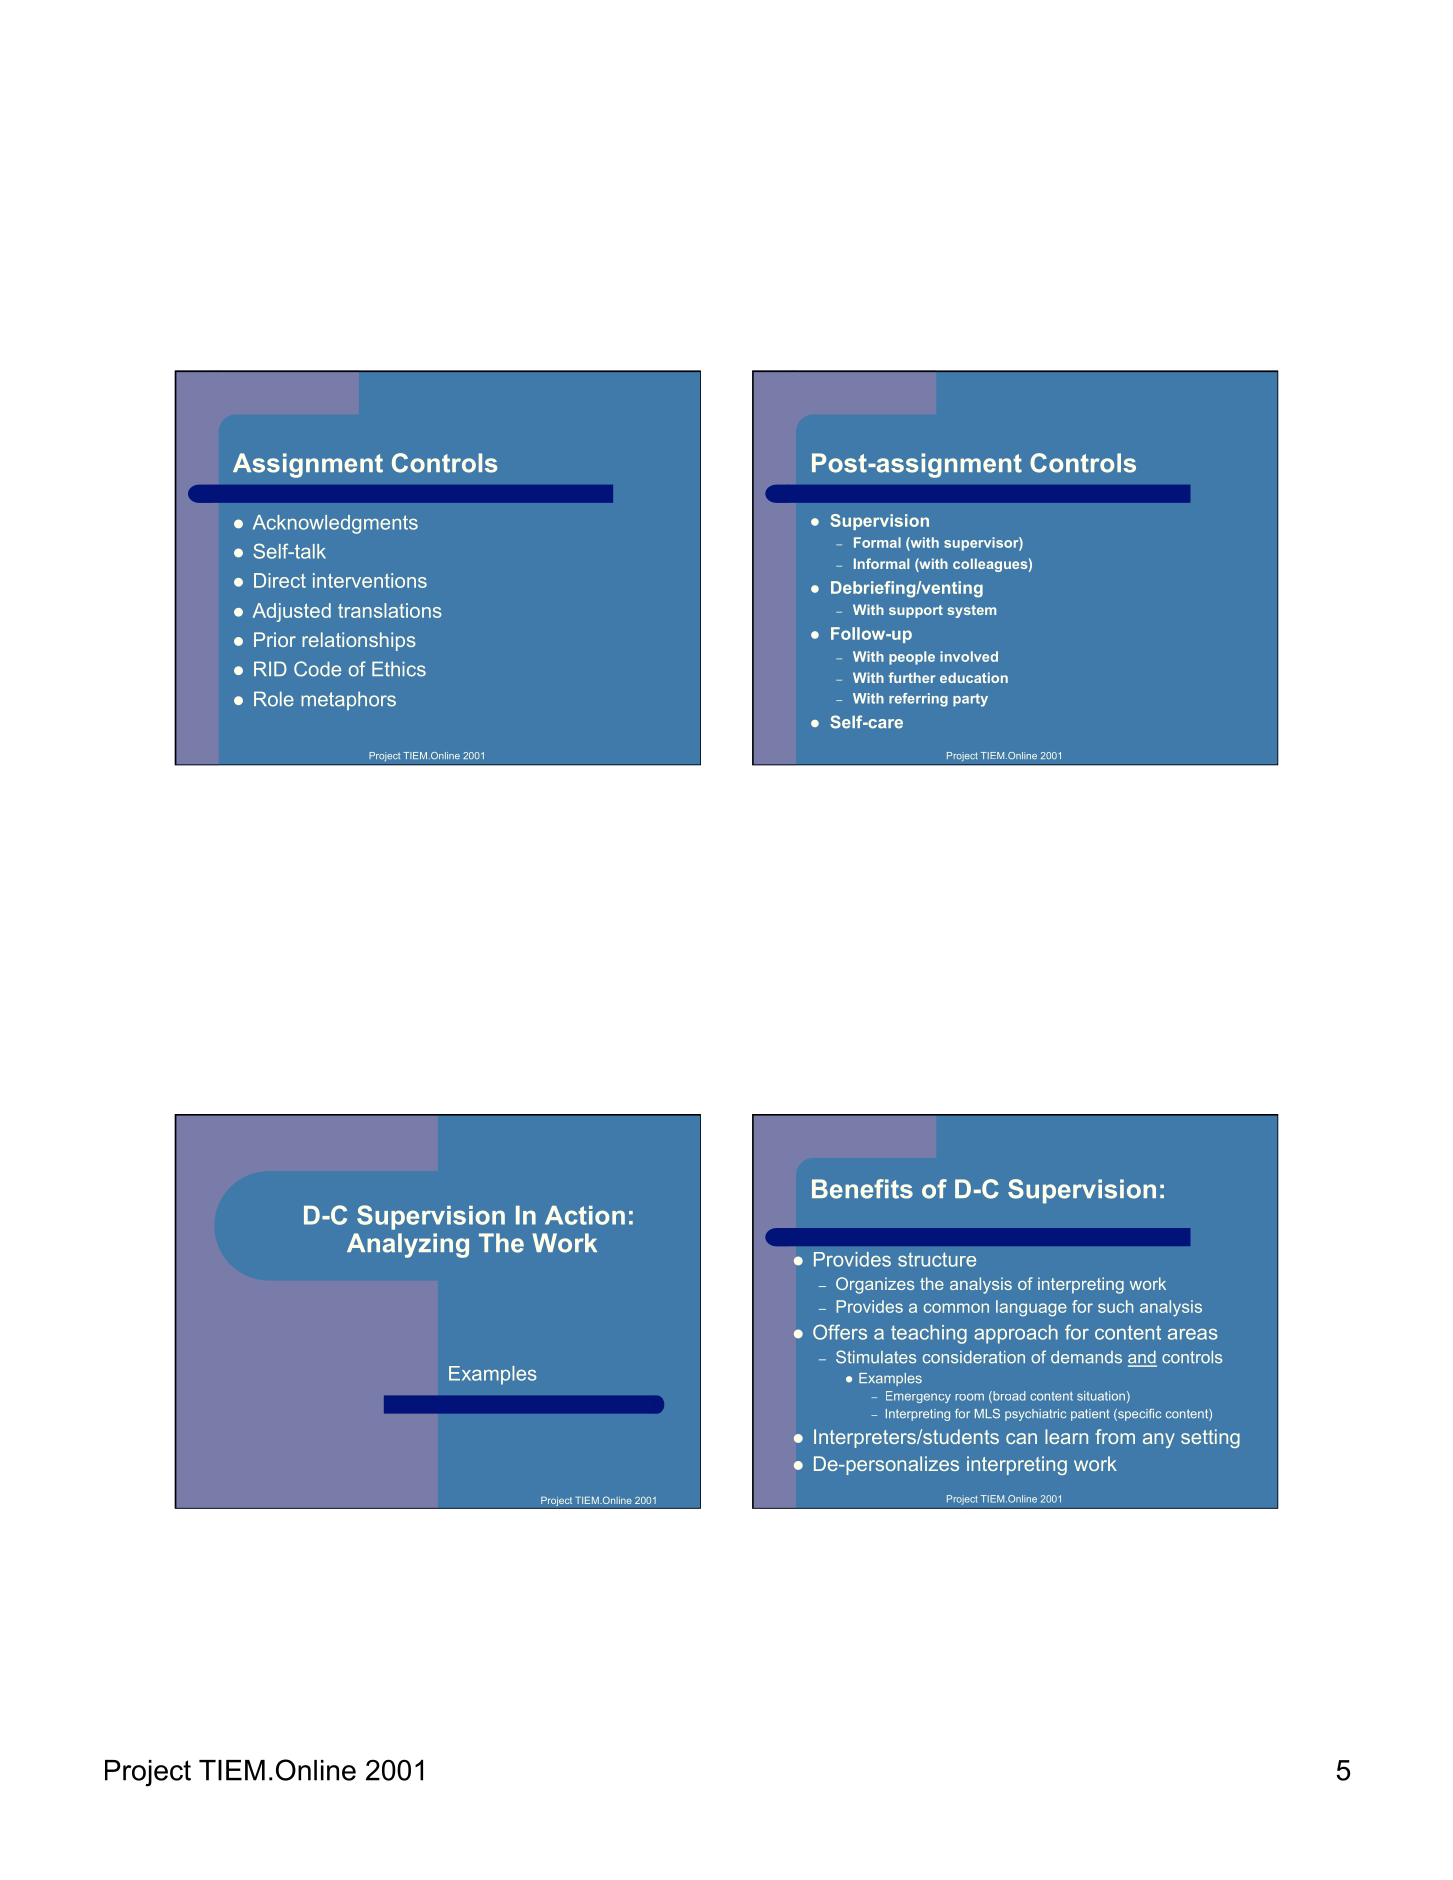 This screenshot has width=1453, height=1880. What do you see at coordinates (370, 580) in the screenshot?
I see `interventions` at bounding box center [370, 580].
